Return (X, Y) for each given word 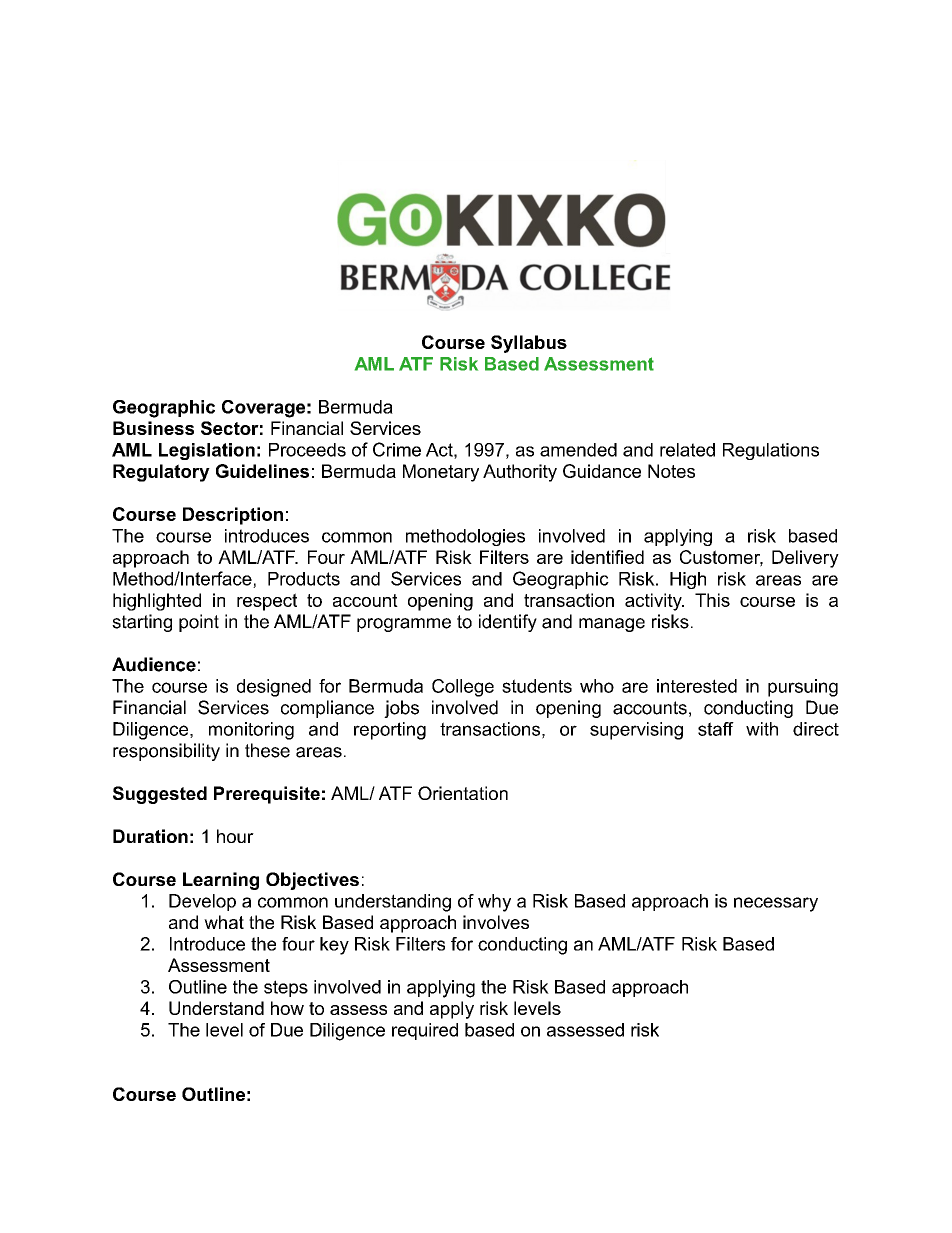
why (494, 903)
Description (233, 516)
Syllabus (529, 344)
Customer (721, 558)
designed (274, 688)
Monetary (441, 473)
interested (697, 686)
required (425, 1031)
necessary (776, 904)
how (287, 1008)
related (687, 450)
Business (153, 428)
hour (235, 836)
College (463, 688)
